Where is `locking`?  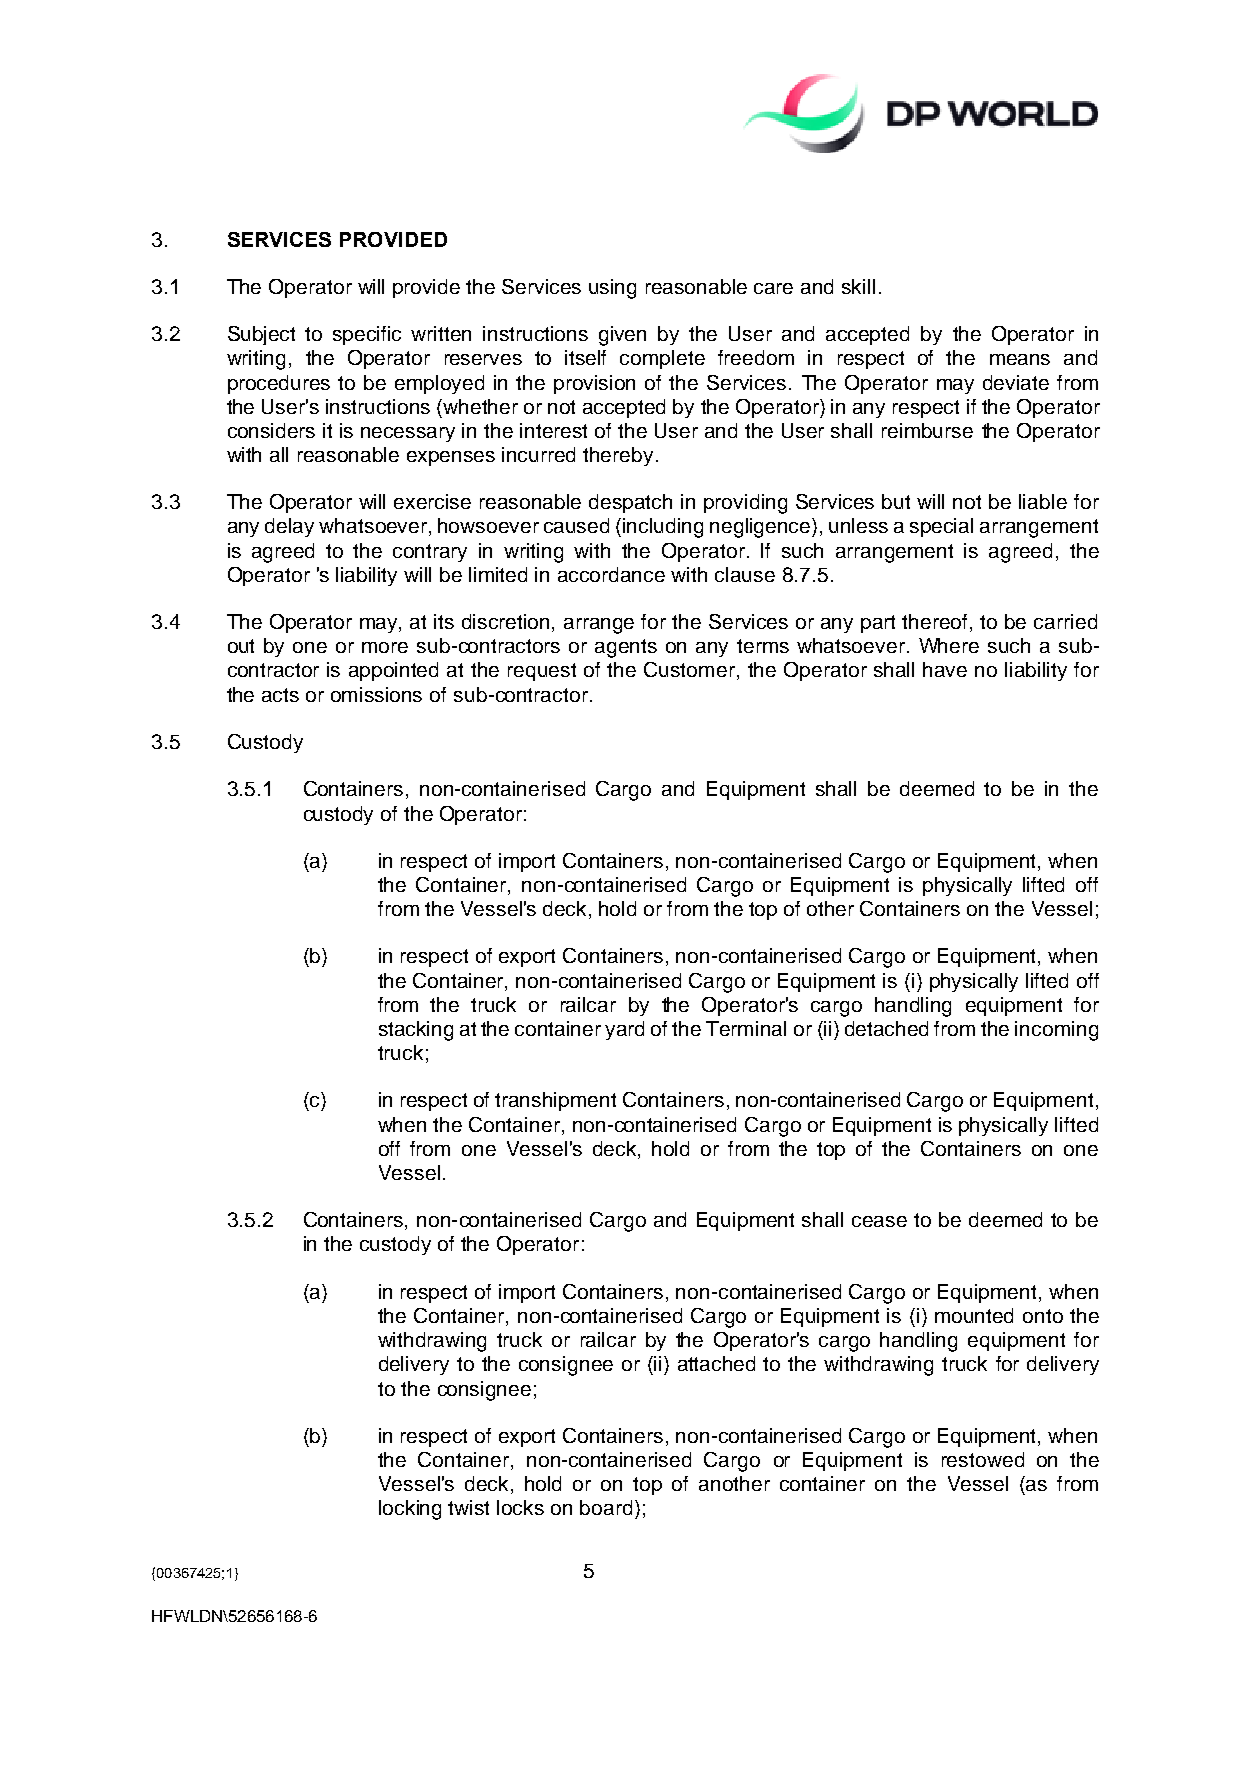
locking is located at coordinates (410, 1510).
